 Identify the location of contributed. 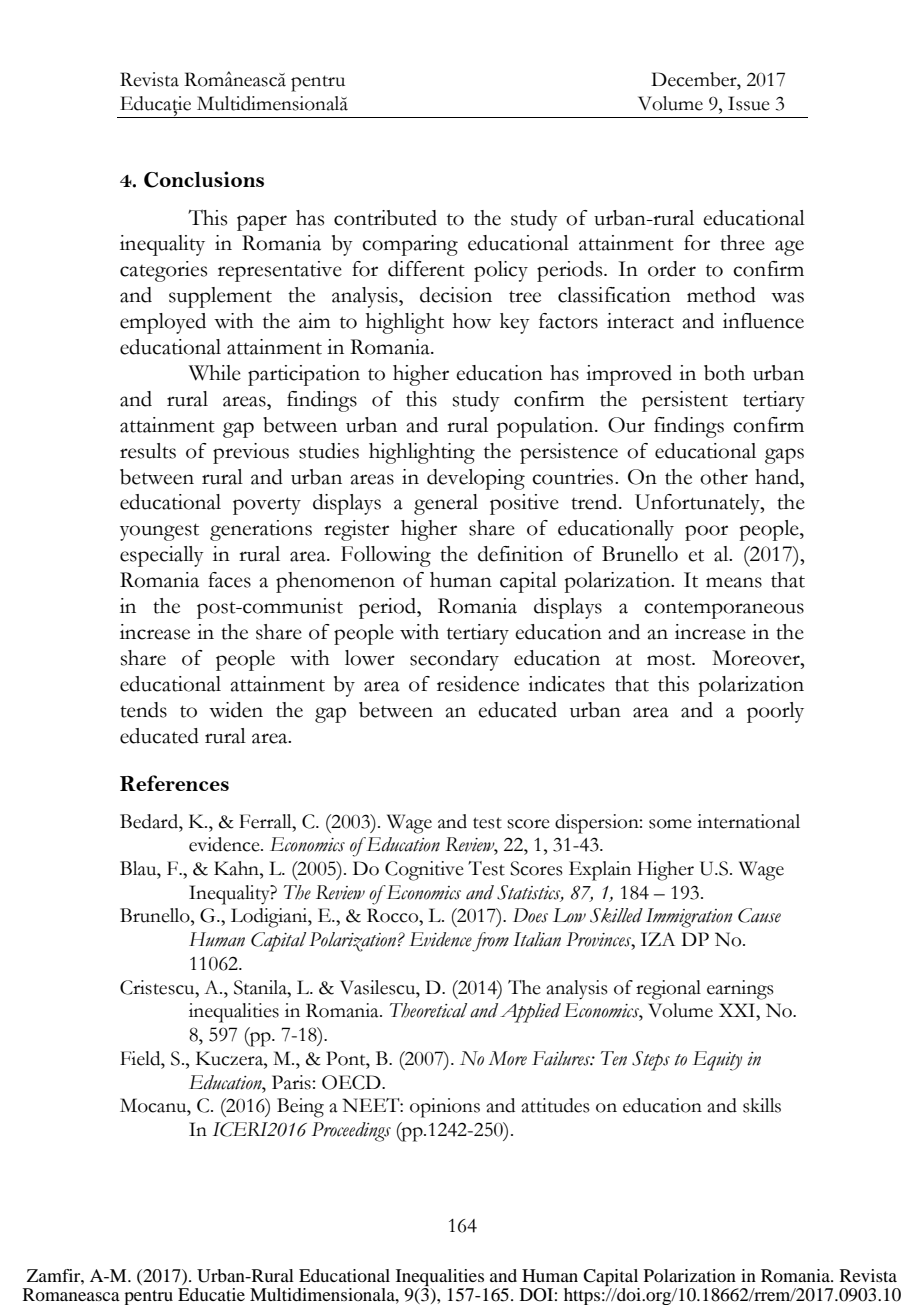
(385, 218).
